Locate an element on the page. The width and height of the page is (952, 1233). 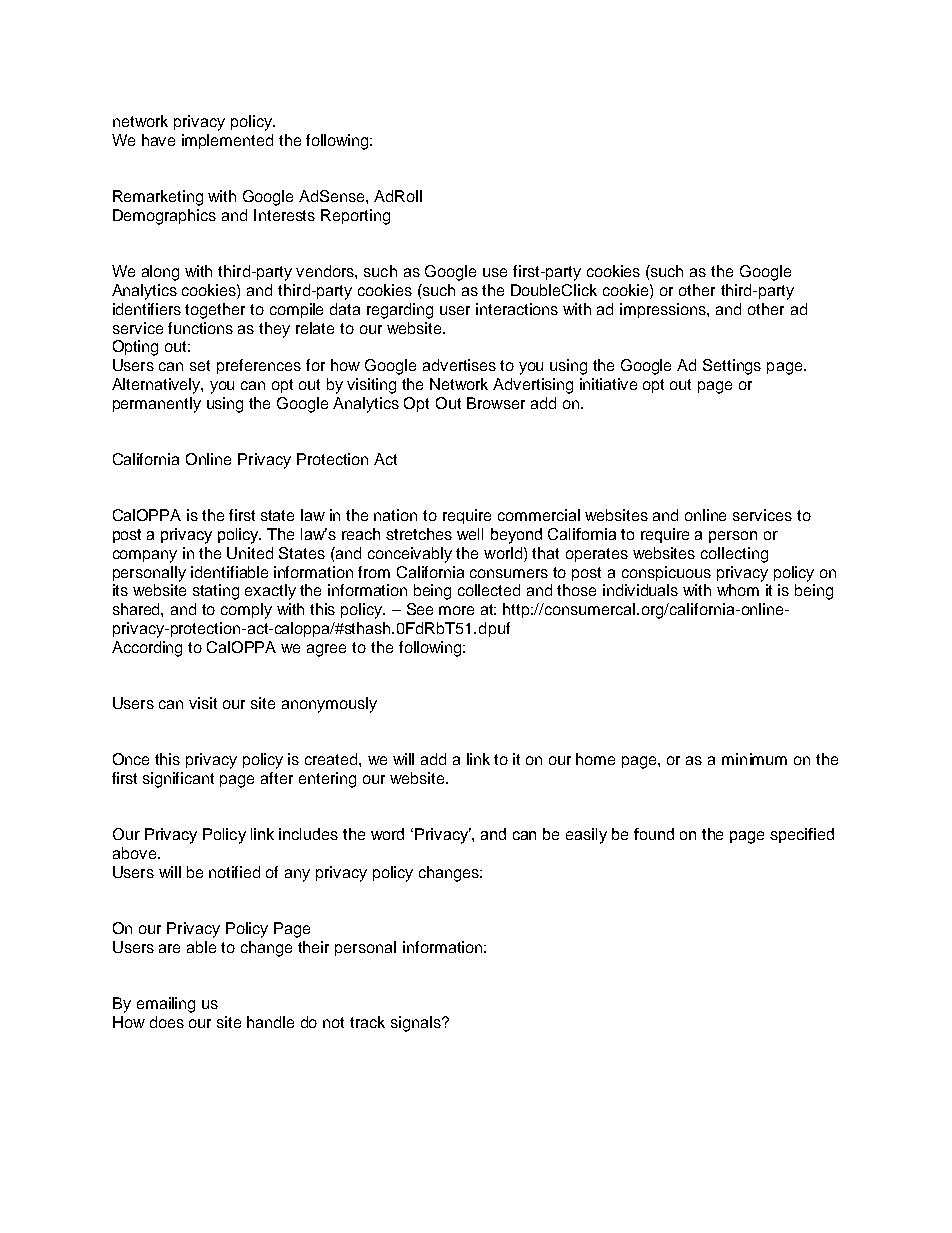
implemented is located at coordinates (227, 141).
